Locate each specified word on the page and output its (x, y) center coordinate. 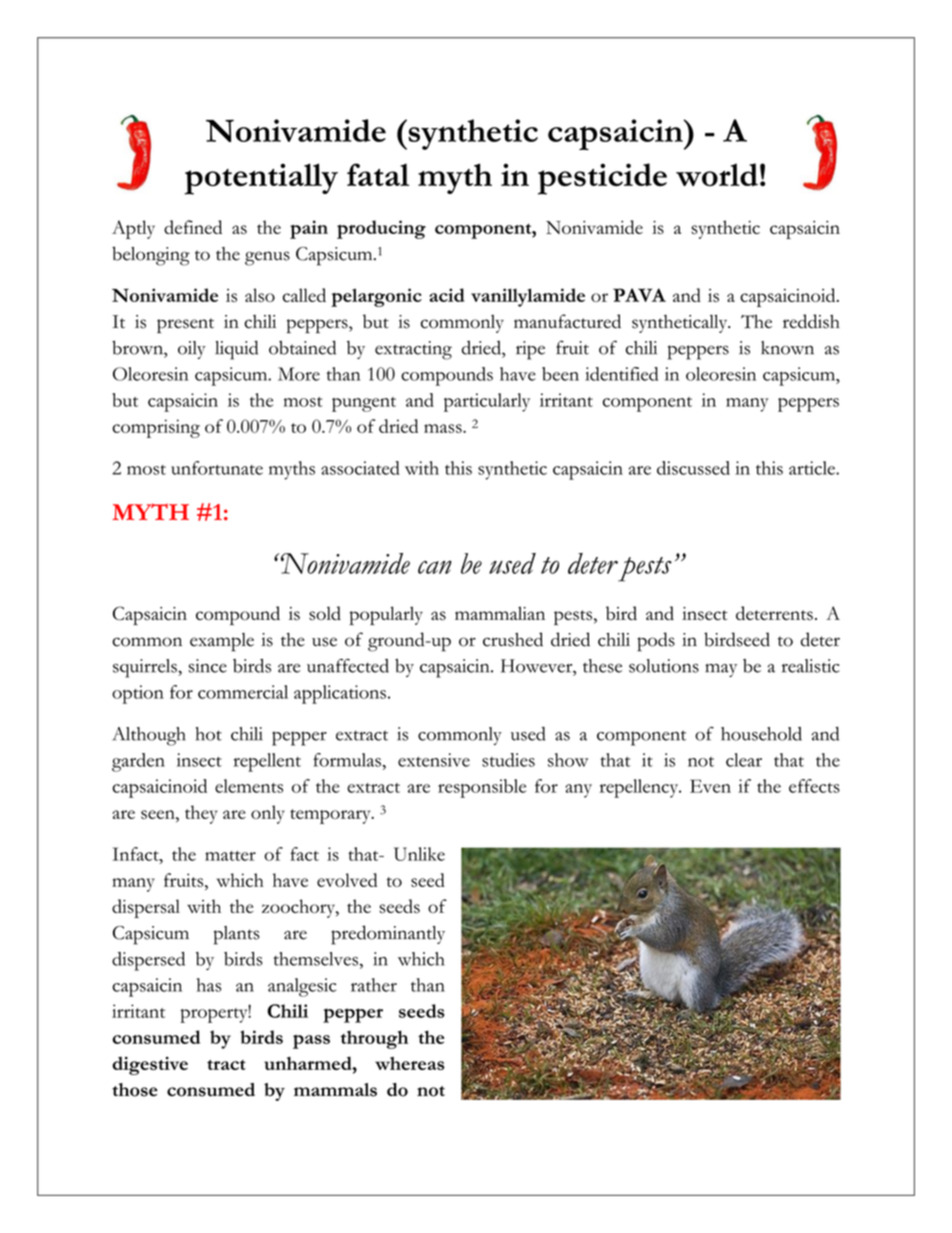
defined (193, 227)
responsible (482, 788)
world (717, 175)
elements (249, 786)
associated (360, 468)
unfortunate (217, 468)
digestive (150, 1066)
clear (744, 760)
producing (381, 229)
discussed (693, 468)
